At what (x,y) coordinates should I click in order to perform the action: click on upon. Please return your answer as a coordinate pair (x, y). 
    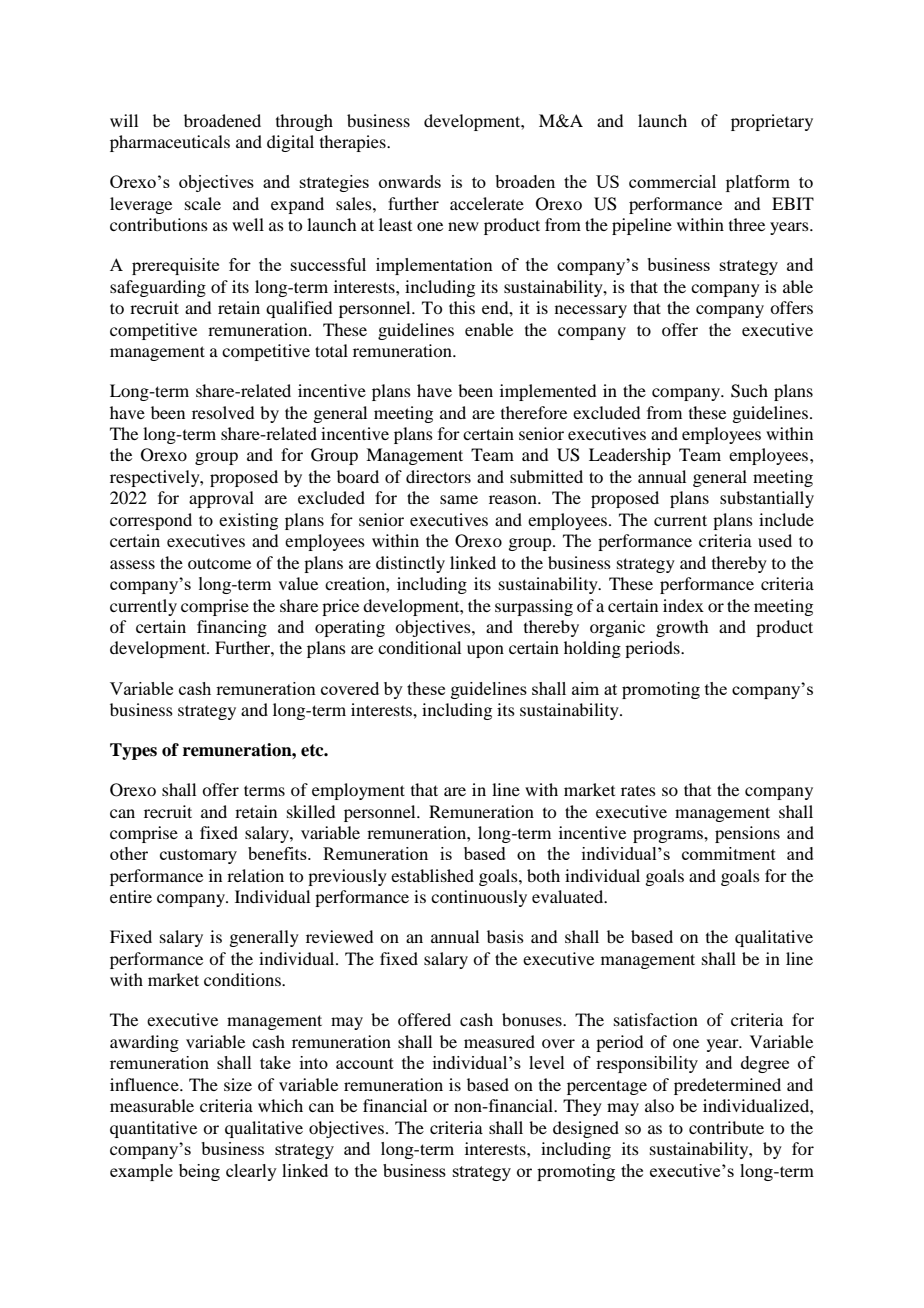
    Looking at the image, I should click on (485, 651).
